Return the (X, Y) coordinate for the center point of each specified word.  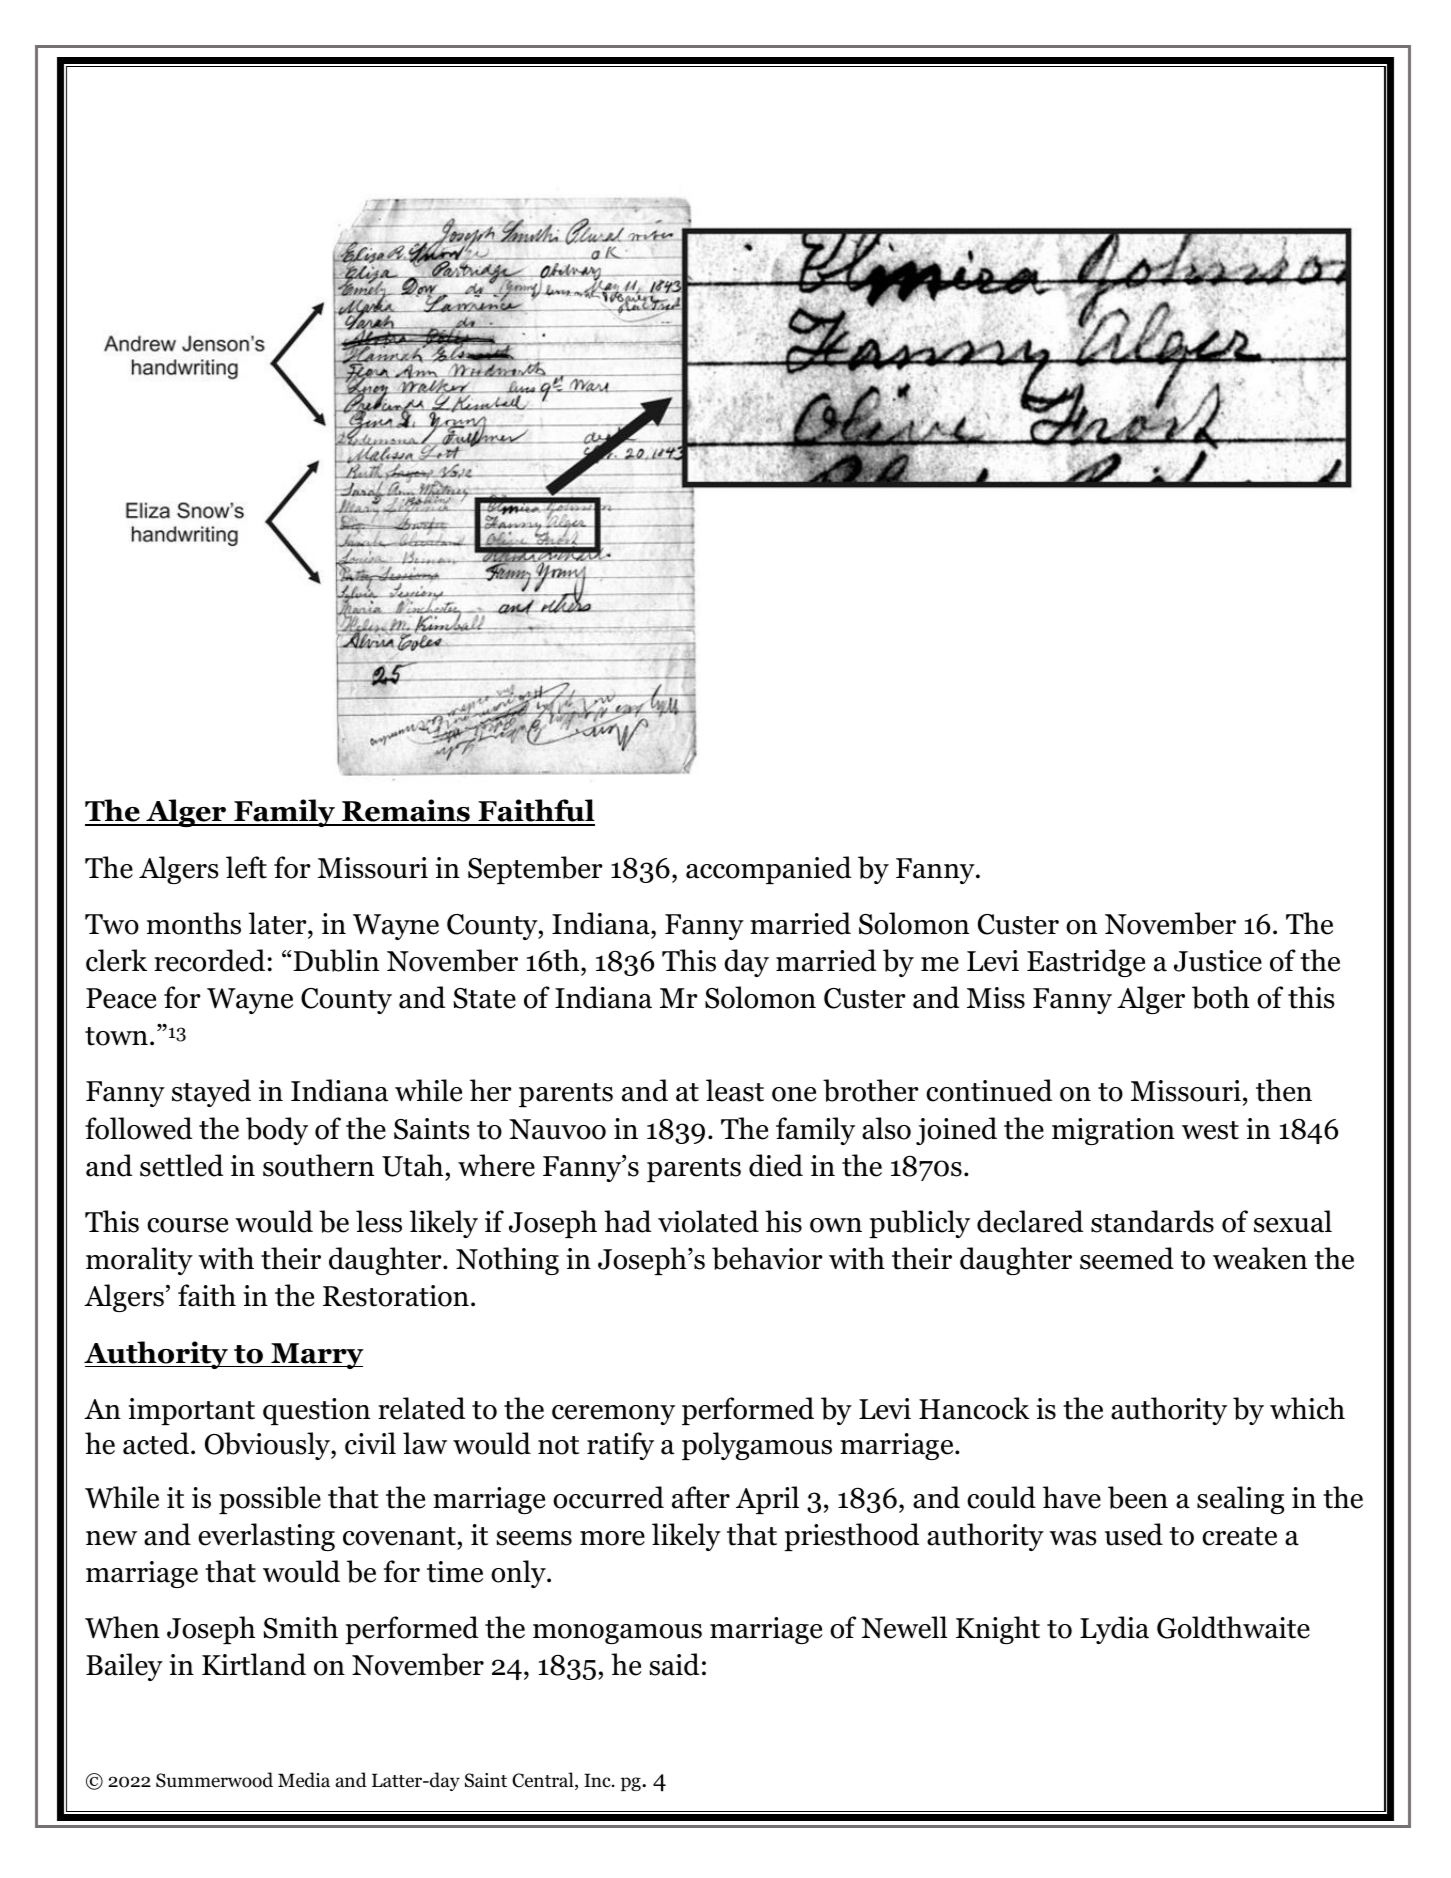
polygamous (757, 1446)
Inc (598, 1780)
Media (304, 1780)
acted (157, 1443)
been (1138, 1497)
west (1210, 1130)
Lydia (1114, 1630)
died (776, 1165)
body (277, 1131)
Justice (1218, 961)
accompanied (768, 870)
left (246, 867)
